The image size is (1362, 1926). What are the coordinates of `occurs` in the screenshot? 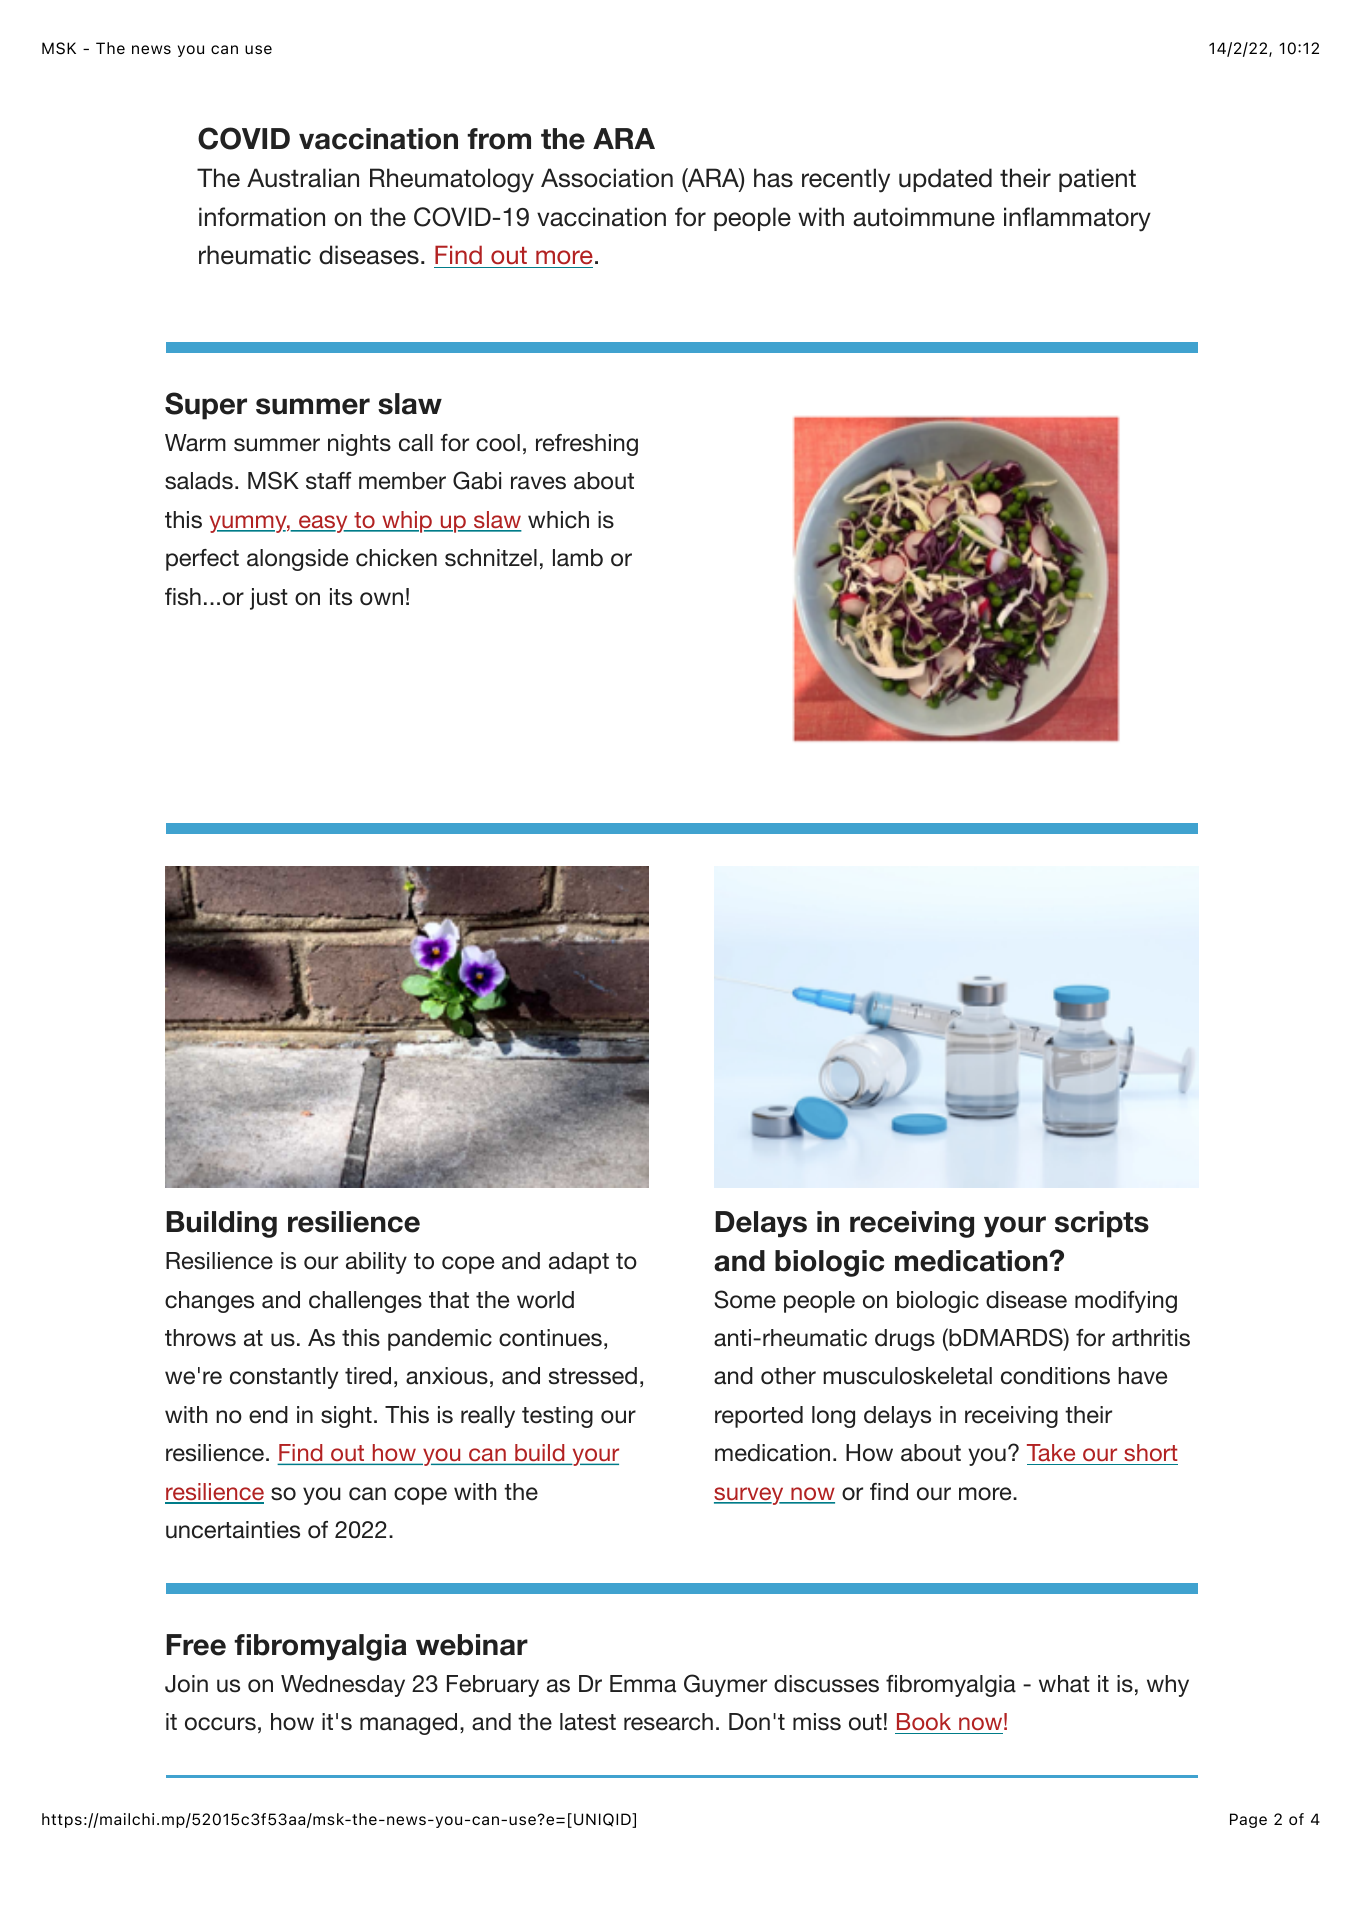 It's located at (220, 1724).
